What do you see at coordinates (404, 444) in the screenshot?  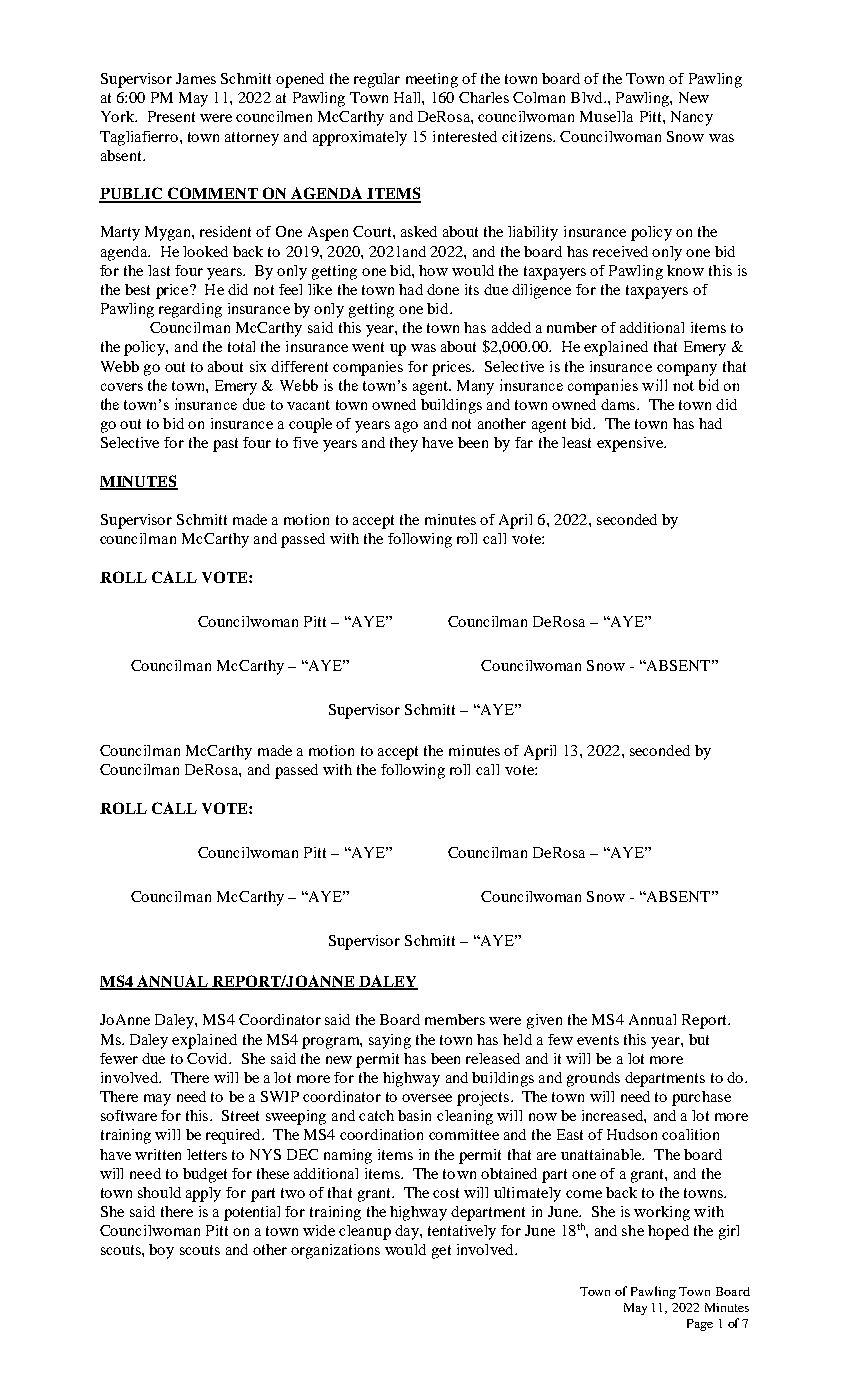 I see `they` at bounding box center [404, 444].
